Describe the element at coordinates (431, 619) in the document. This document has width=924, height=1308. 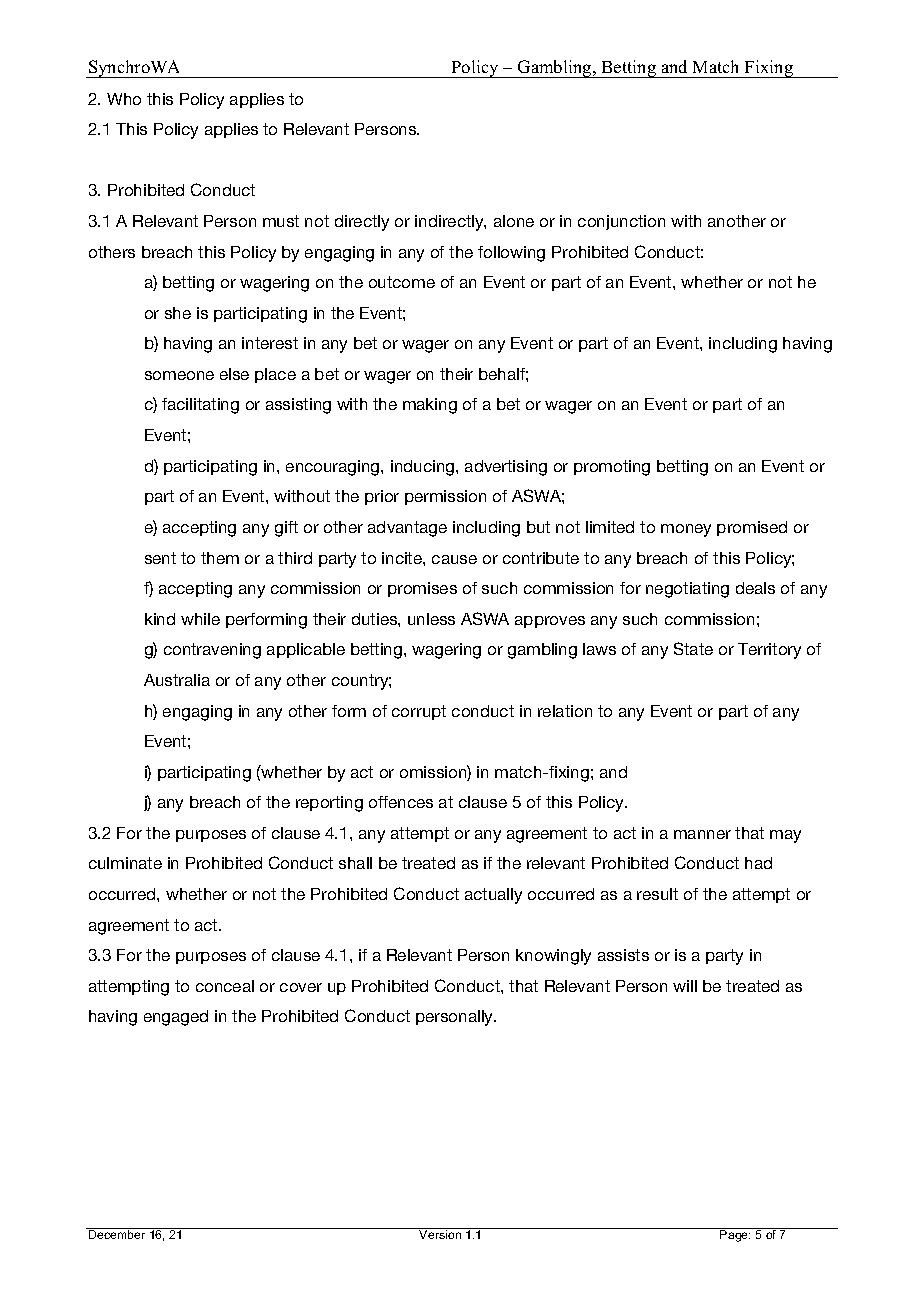
I see `unless` at that location.
